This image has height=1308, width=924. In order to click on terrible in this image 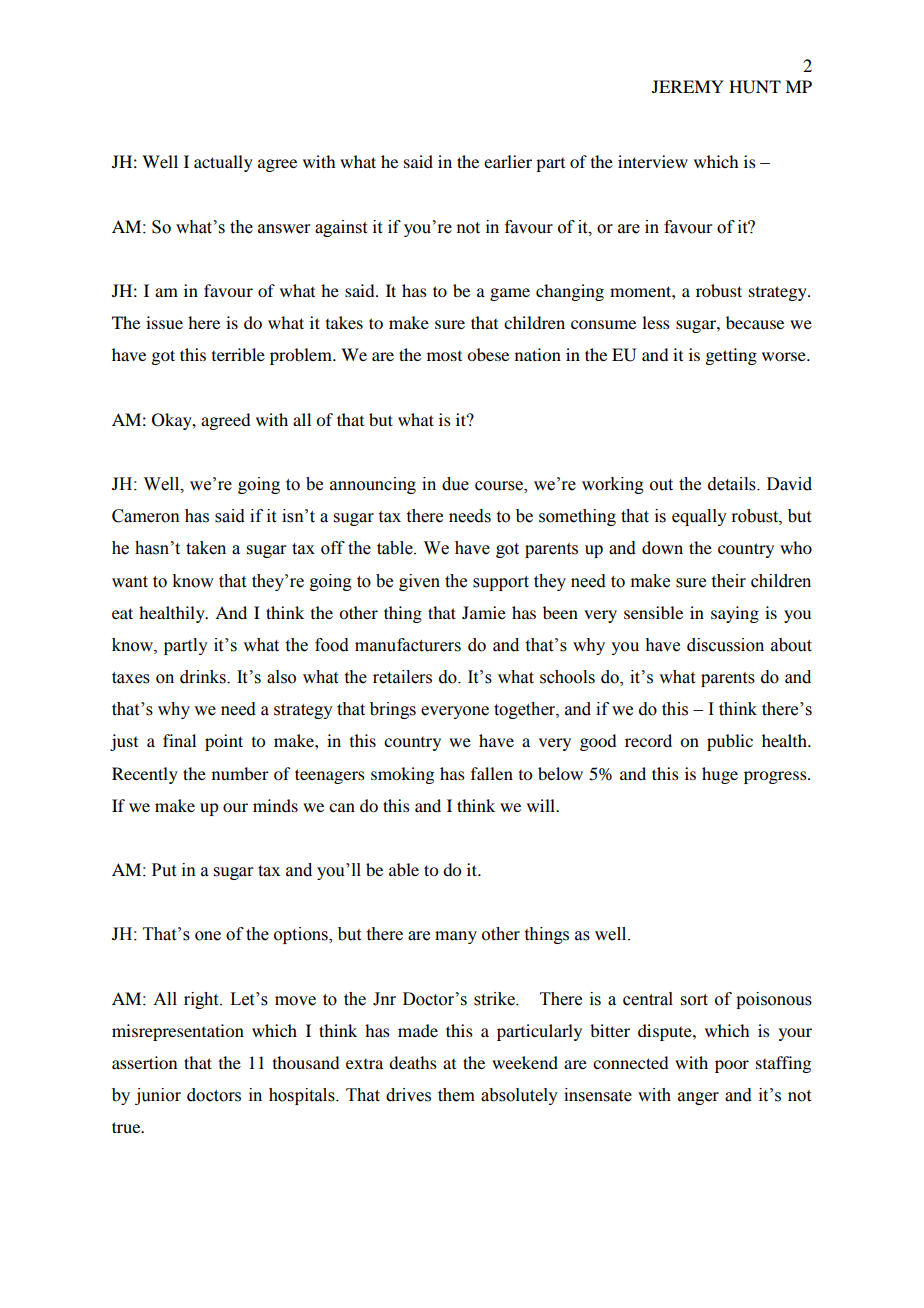, I will do `click(238, 354)`.
